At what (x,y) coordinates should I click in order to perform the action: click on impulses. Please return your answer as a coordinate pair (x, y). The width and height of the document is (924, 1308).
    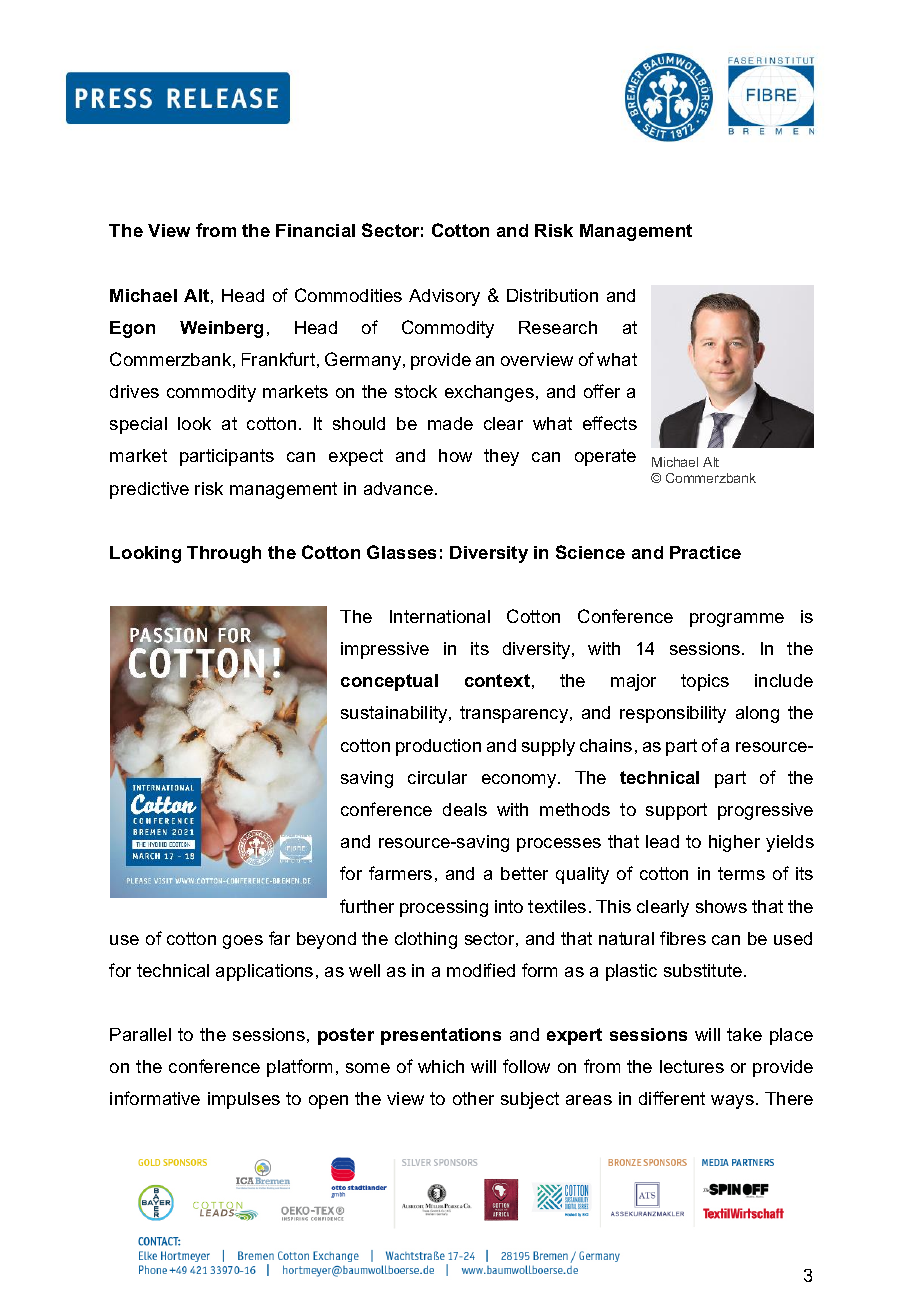
    Looking at the image, I should click on (244, 1100).
